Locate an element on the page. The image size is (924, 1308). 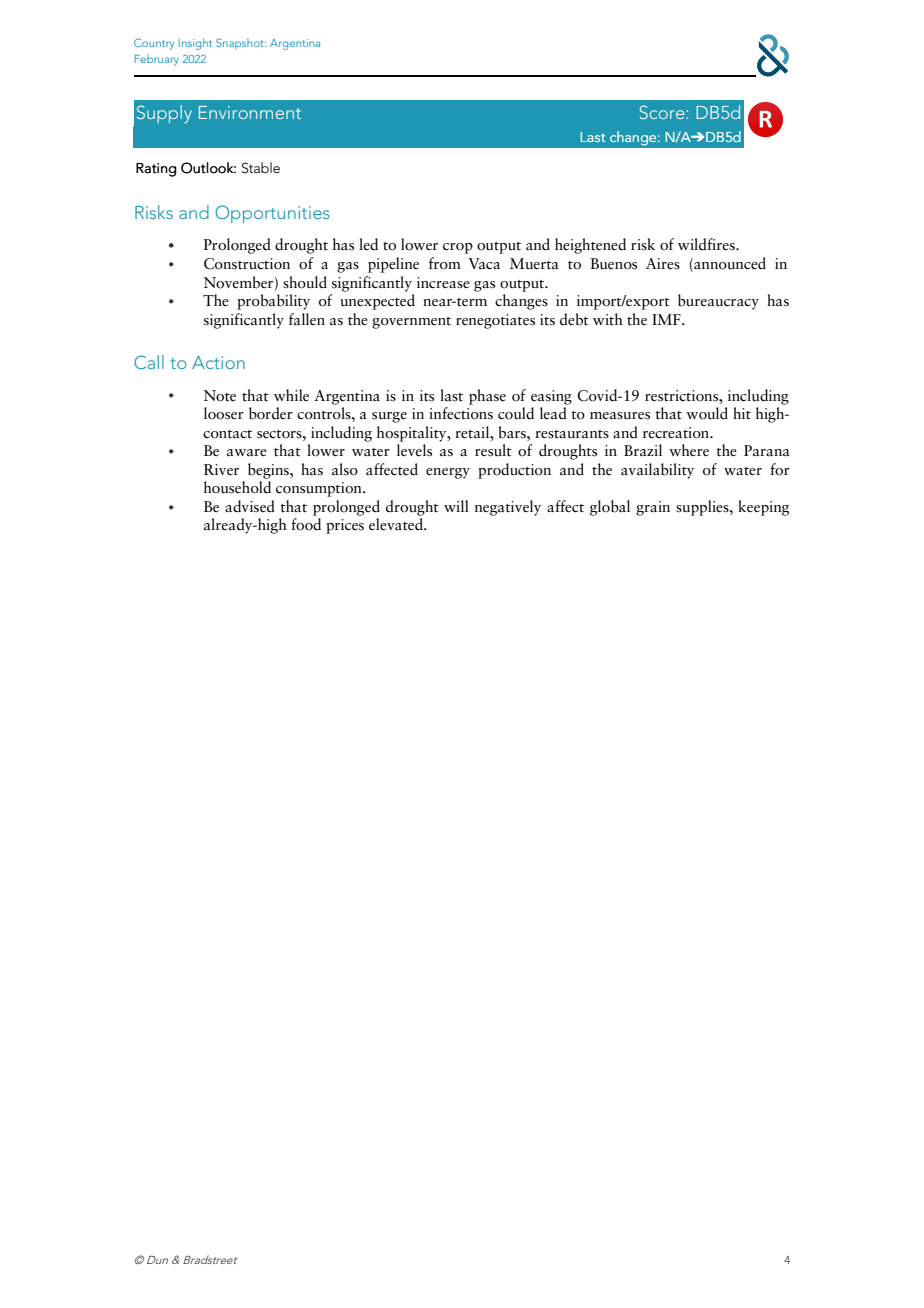
advised is located at coordinates (250, 506).
